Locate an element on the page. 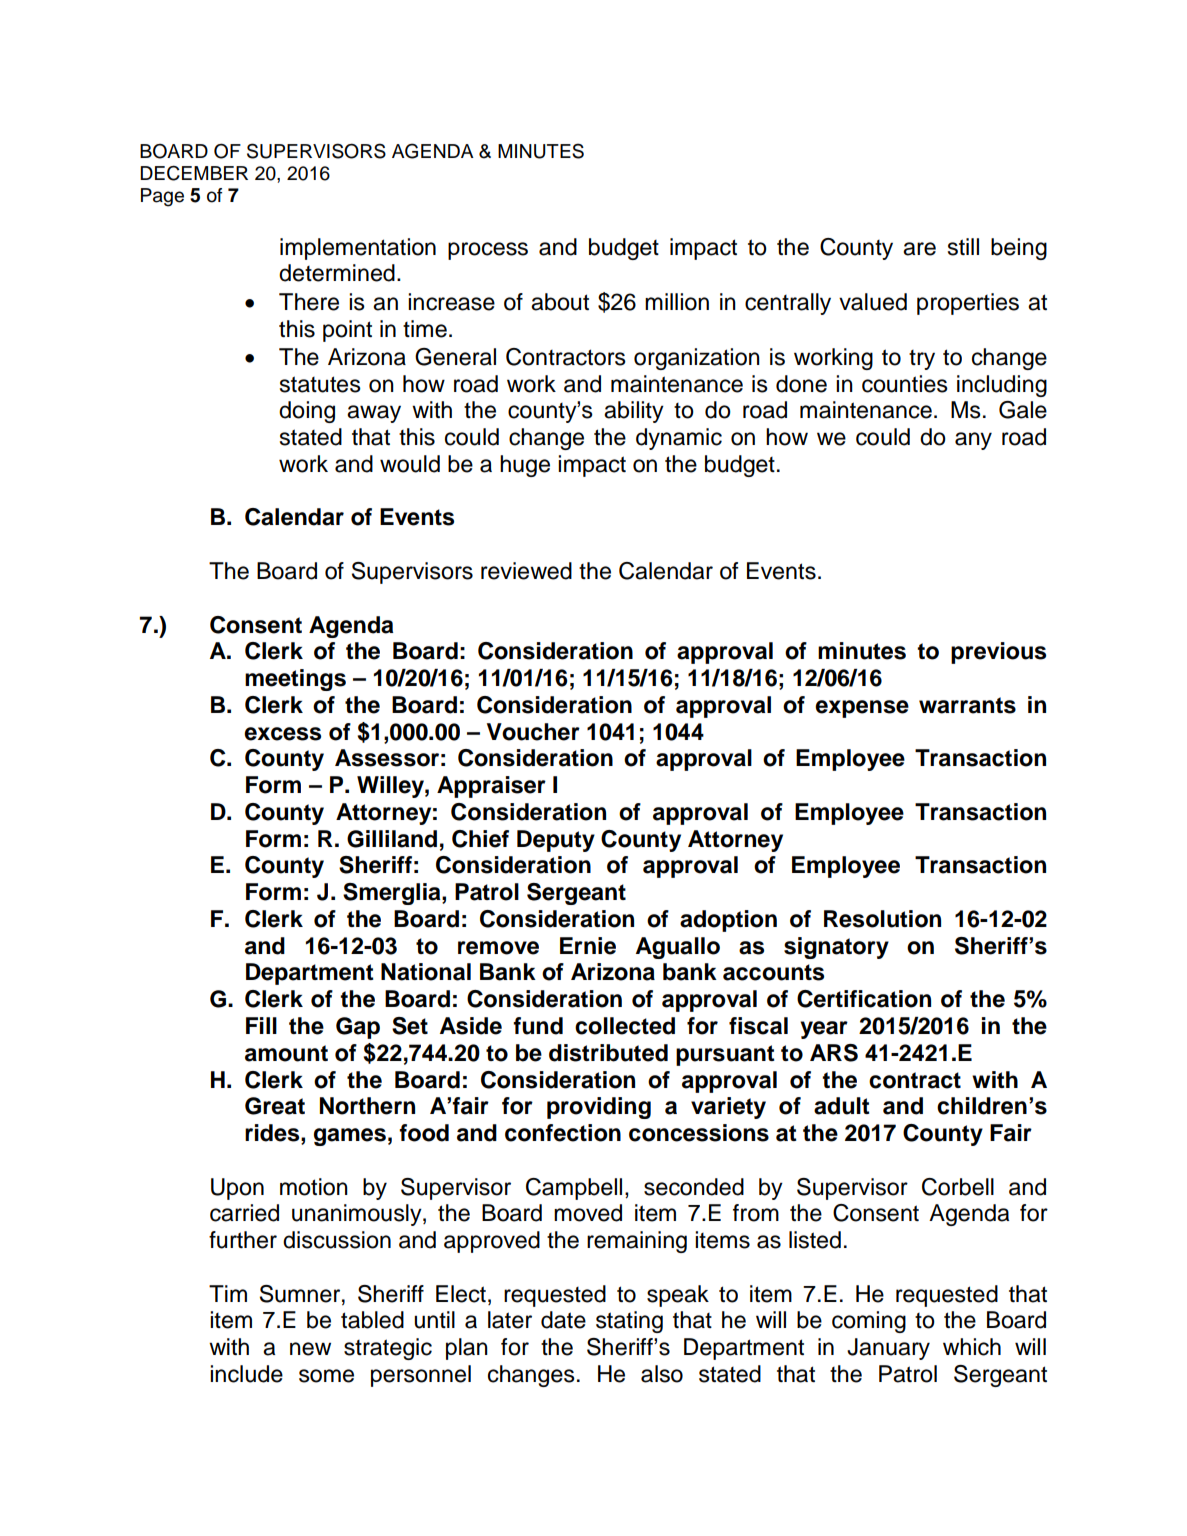 This document has height=1536, width=1187. new is located at coordinates (310, 1349).
